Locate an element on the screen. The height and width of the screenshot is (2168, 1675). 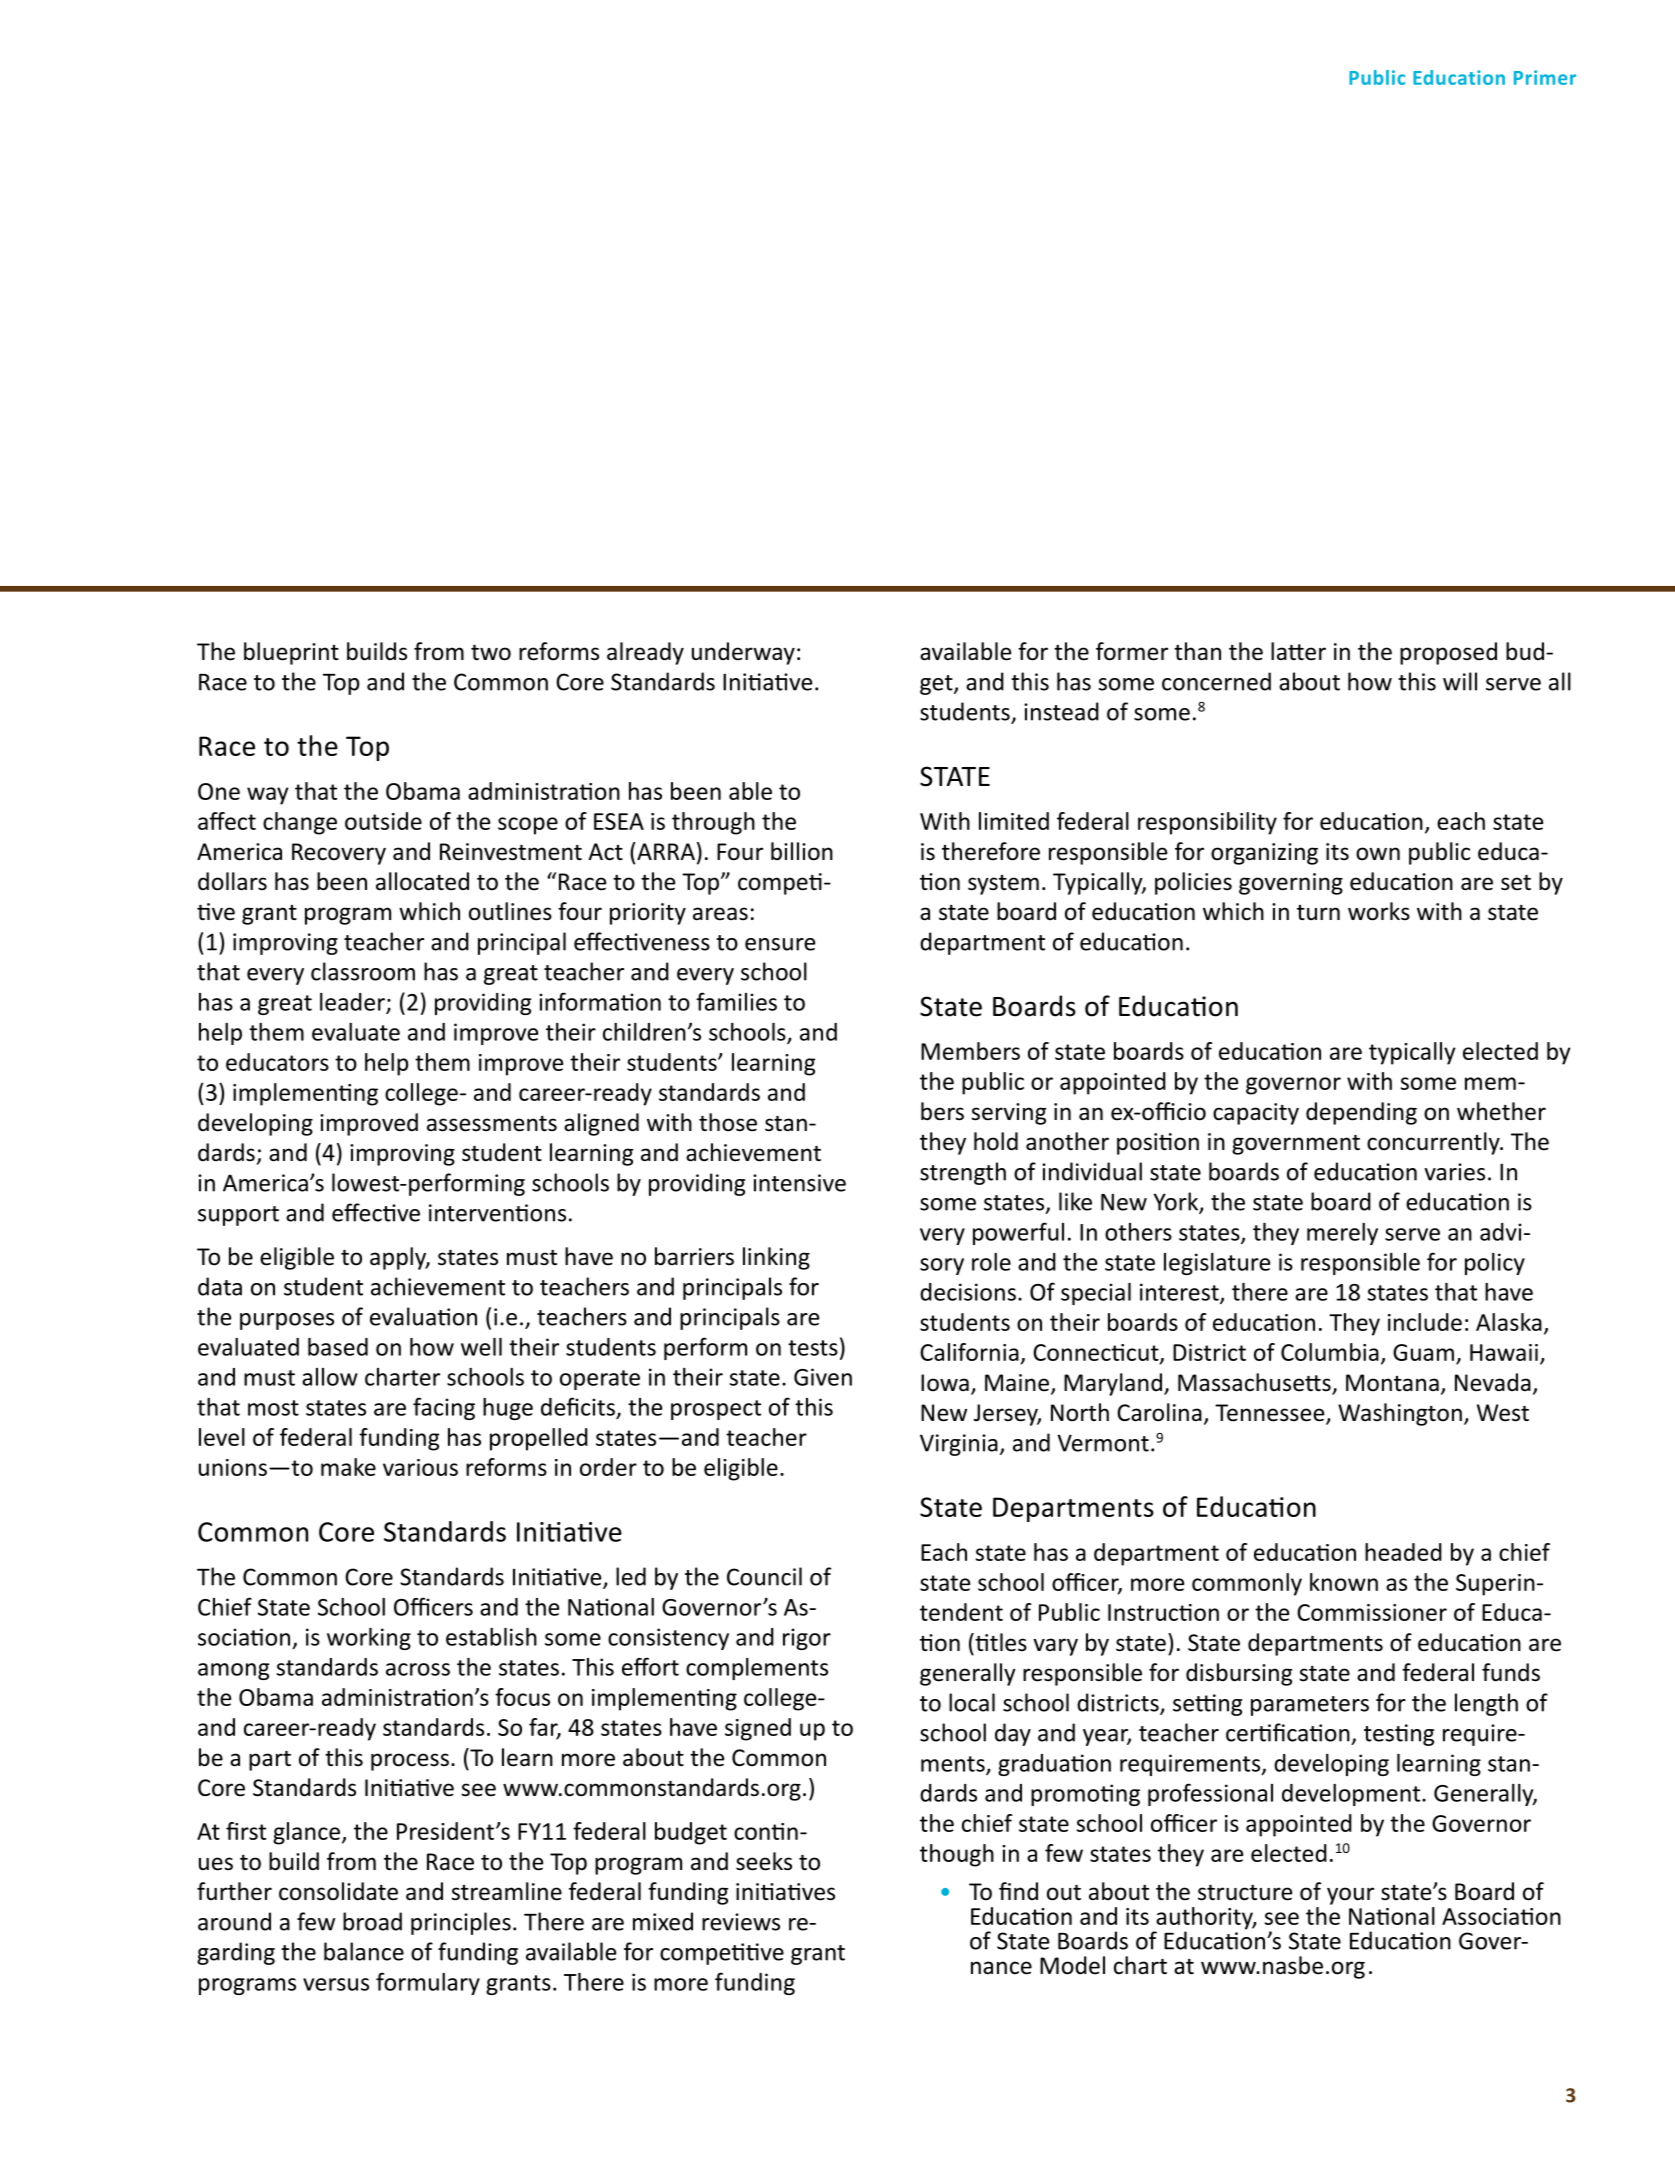
broad is located at coordinates (372, 1921).
